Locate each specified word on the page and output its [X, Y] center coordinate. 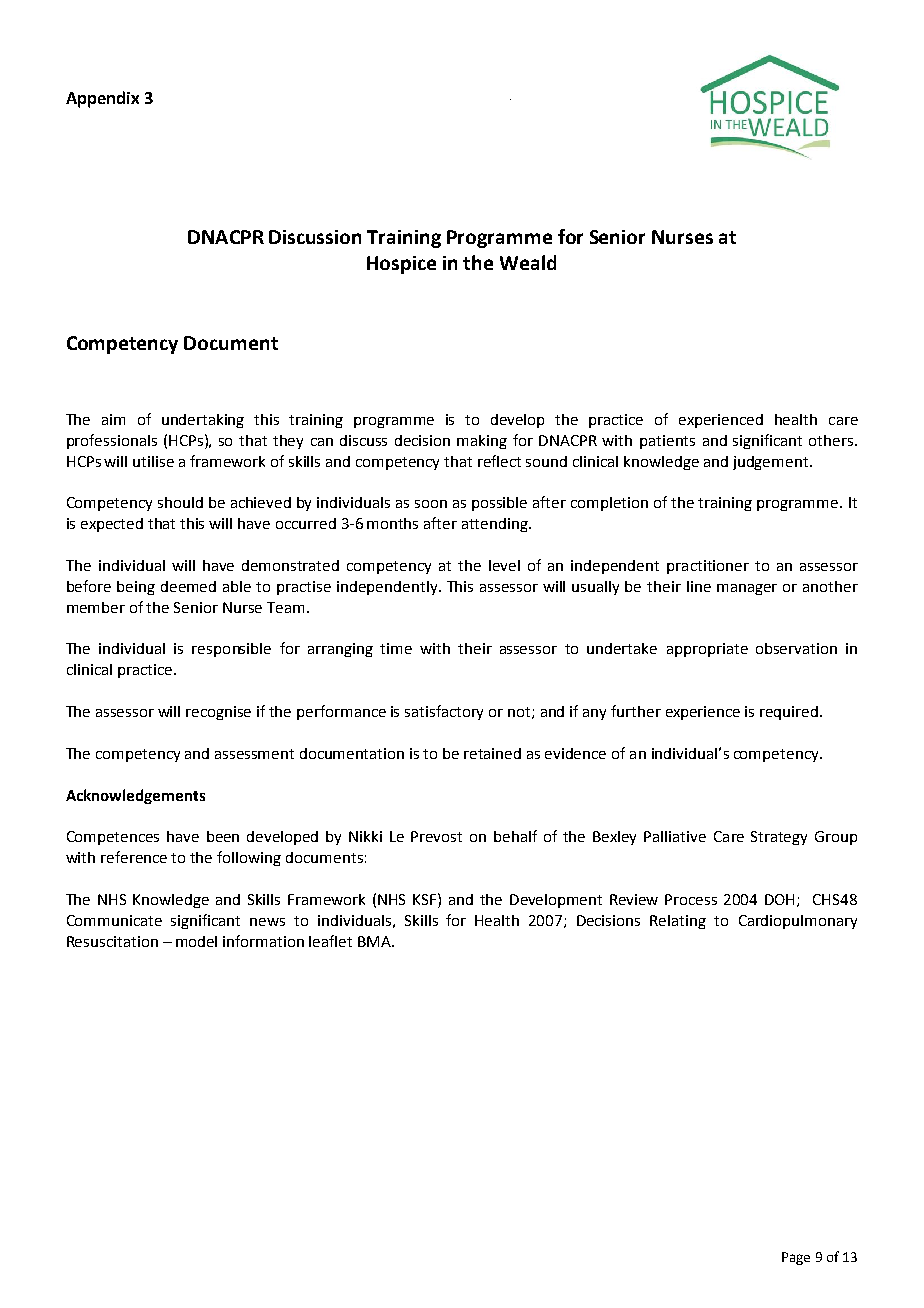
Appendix [102, 99]
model [196, 941]
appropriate [707, 650]
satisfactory [444, 712]
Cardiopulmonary [798, 922]
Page [796, 1258]
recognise [218, 713]
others [832, 440]
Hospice [401, 265]
